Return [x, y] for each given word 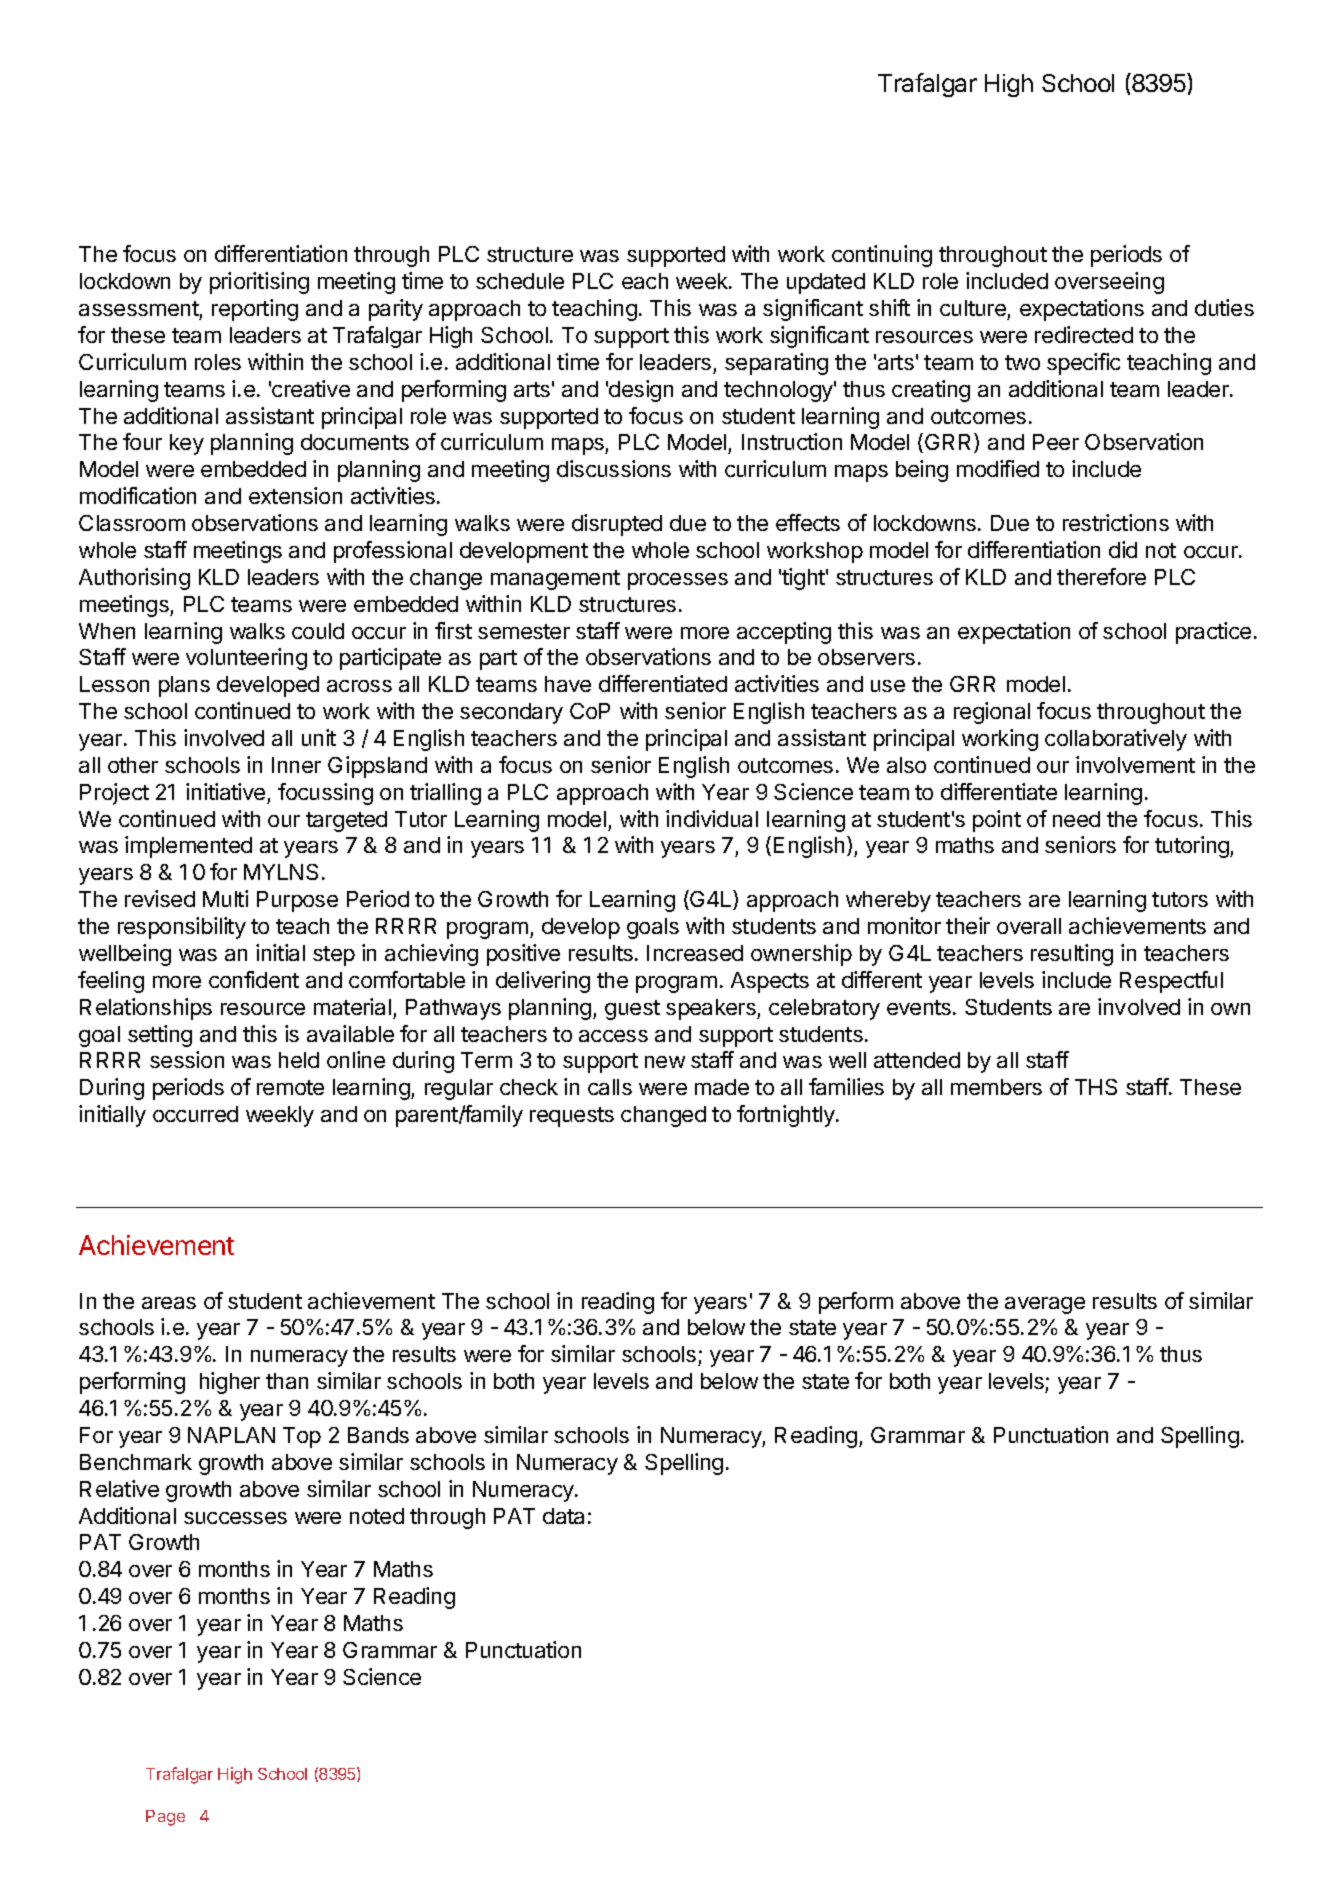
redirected [1084, 334]
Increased [695, 953]
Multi [225, 898]
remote [290, 1087]
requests [572, 1117]
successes [235, 1518]
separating [776, 364]
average [1045, 1305]
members [996, 1087]
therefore [1101, 576]
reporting [255, 310]
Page [165, 1818]
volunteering [246, 659]
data [563, 1516]
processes [678, 581]
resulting [1072, 955]
